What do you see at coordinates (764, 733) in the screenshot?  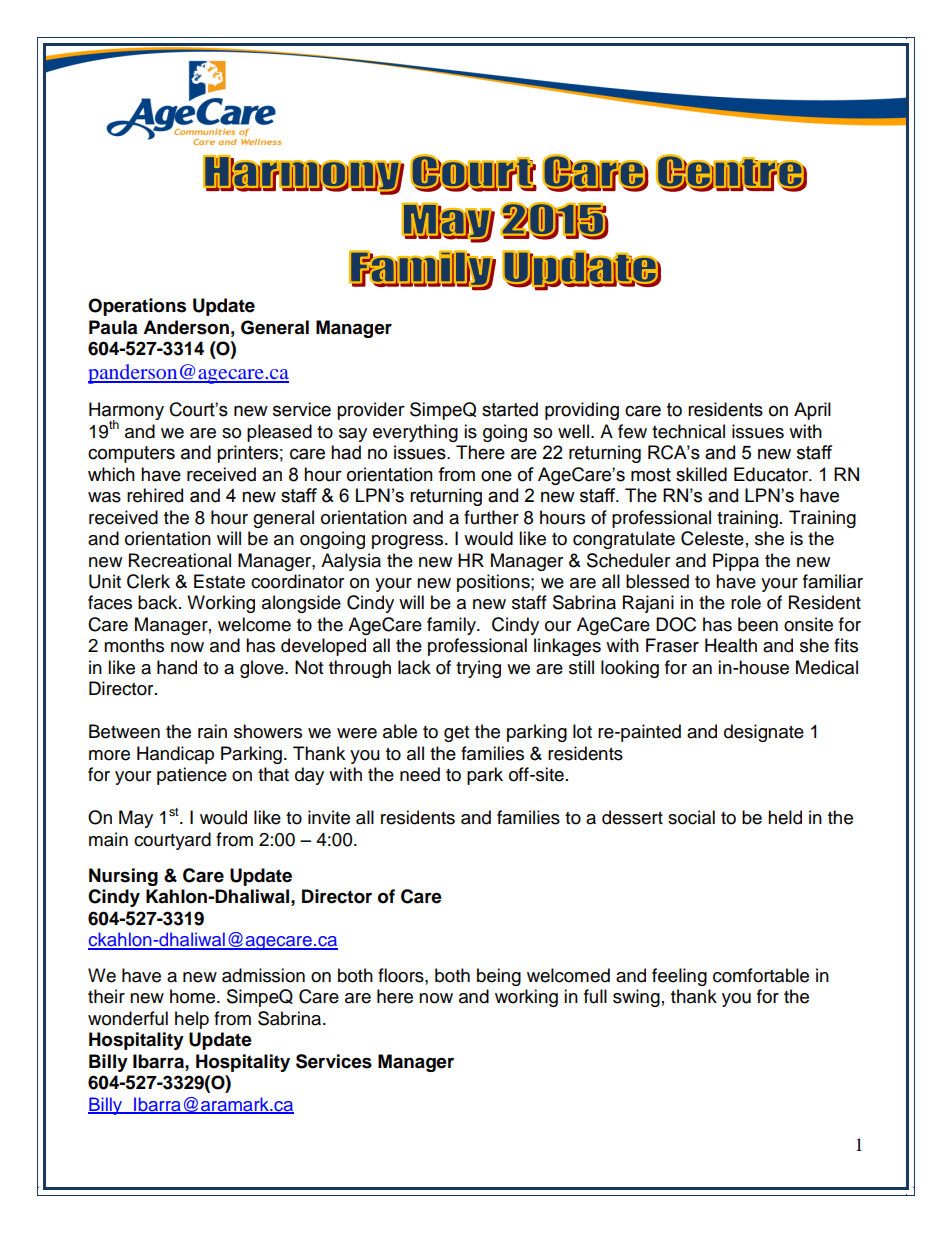 I see `designate` at bounding box center [764, 733].
